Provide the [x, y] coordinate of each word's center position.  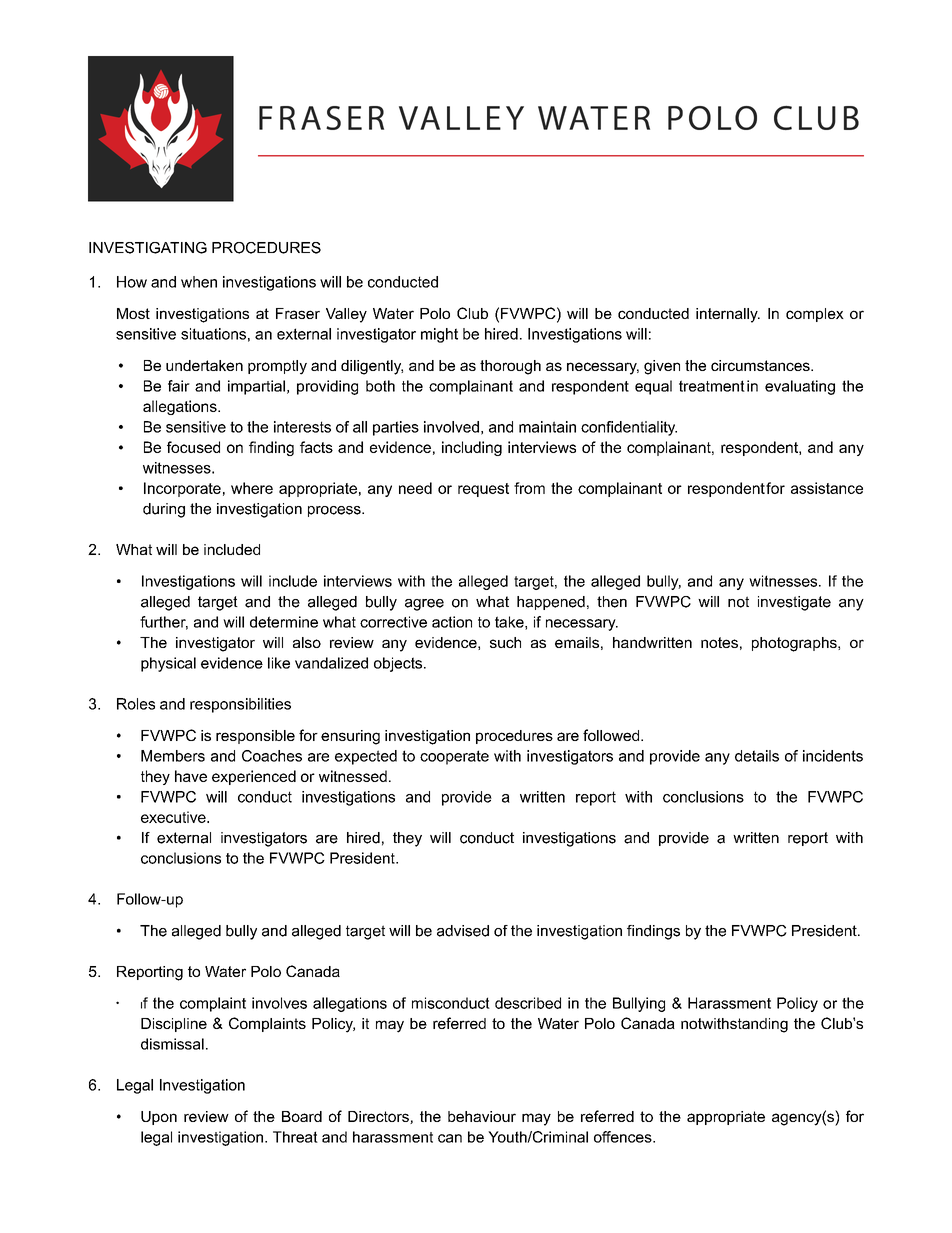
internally [728, 315]
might [439, 335]
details [757, 756]
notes [719, 642]
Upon [159, 1118]
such [505, 642]
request [483, 490]
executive [174, 817]
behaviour [482, 1116]
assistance [827, 488]
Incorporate [182, 489]
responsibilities [240, 705]
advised [463, 931]
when [199, 282]
